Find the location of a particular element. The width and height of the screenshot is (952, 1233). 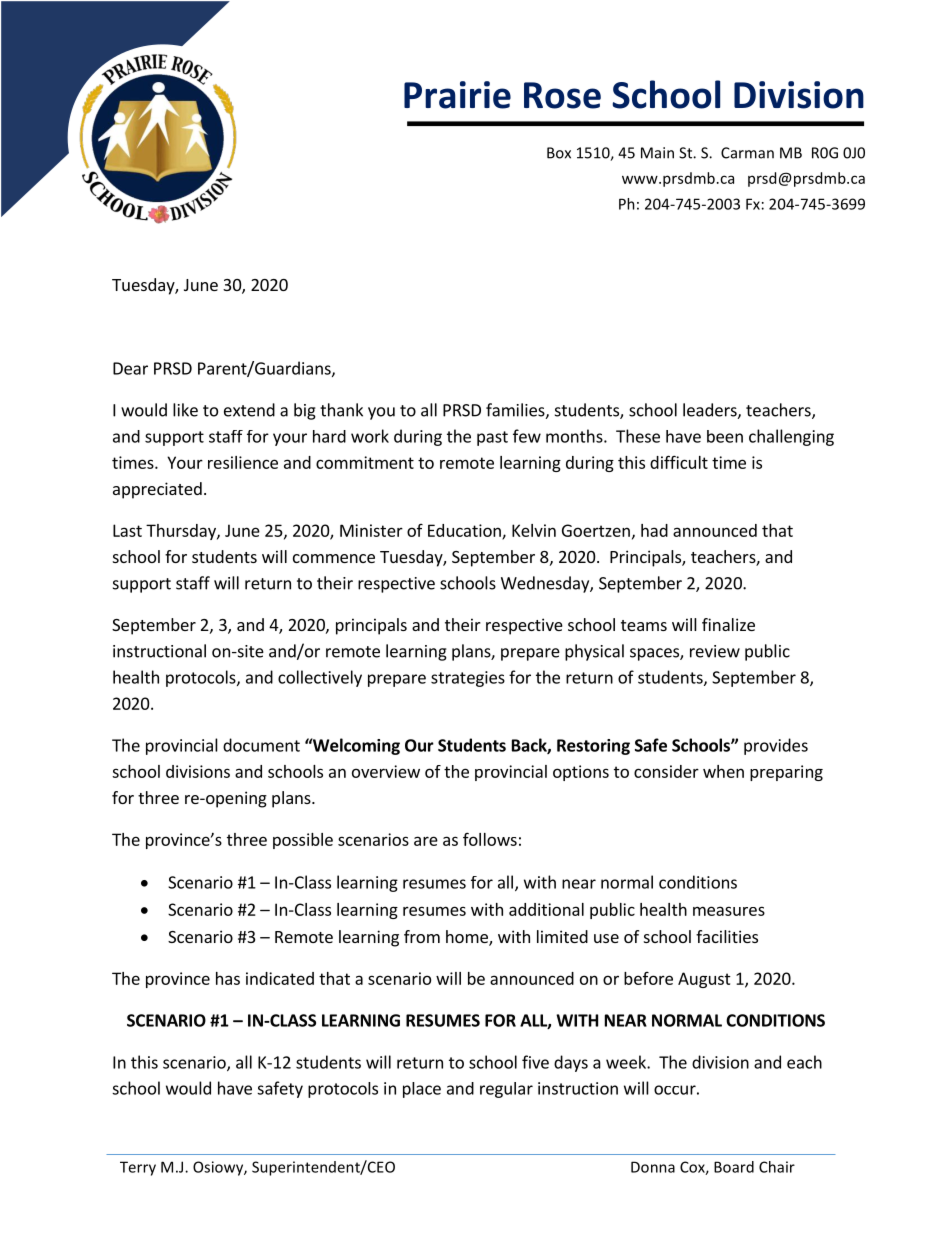

like is located at coordinates (185, 410).
